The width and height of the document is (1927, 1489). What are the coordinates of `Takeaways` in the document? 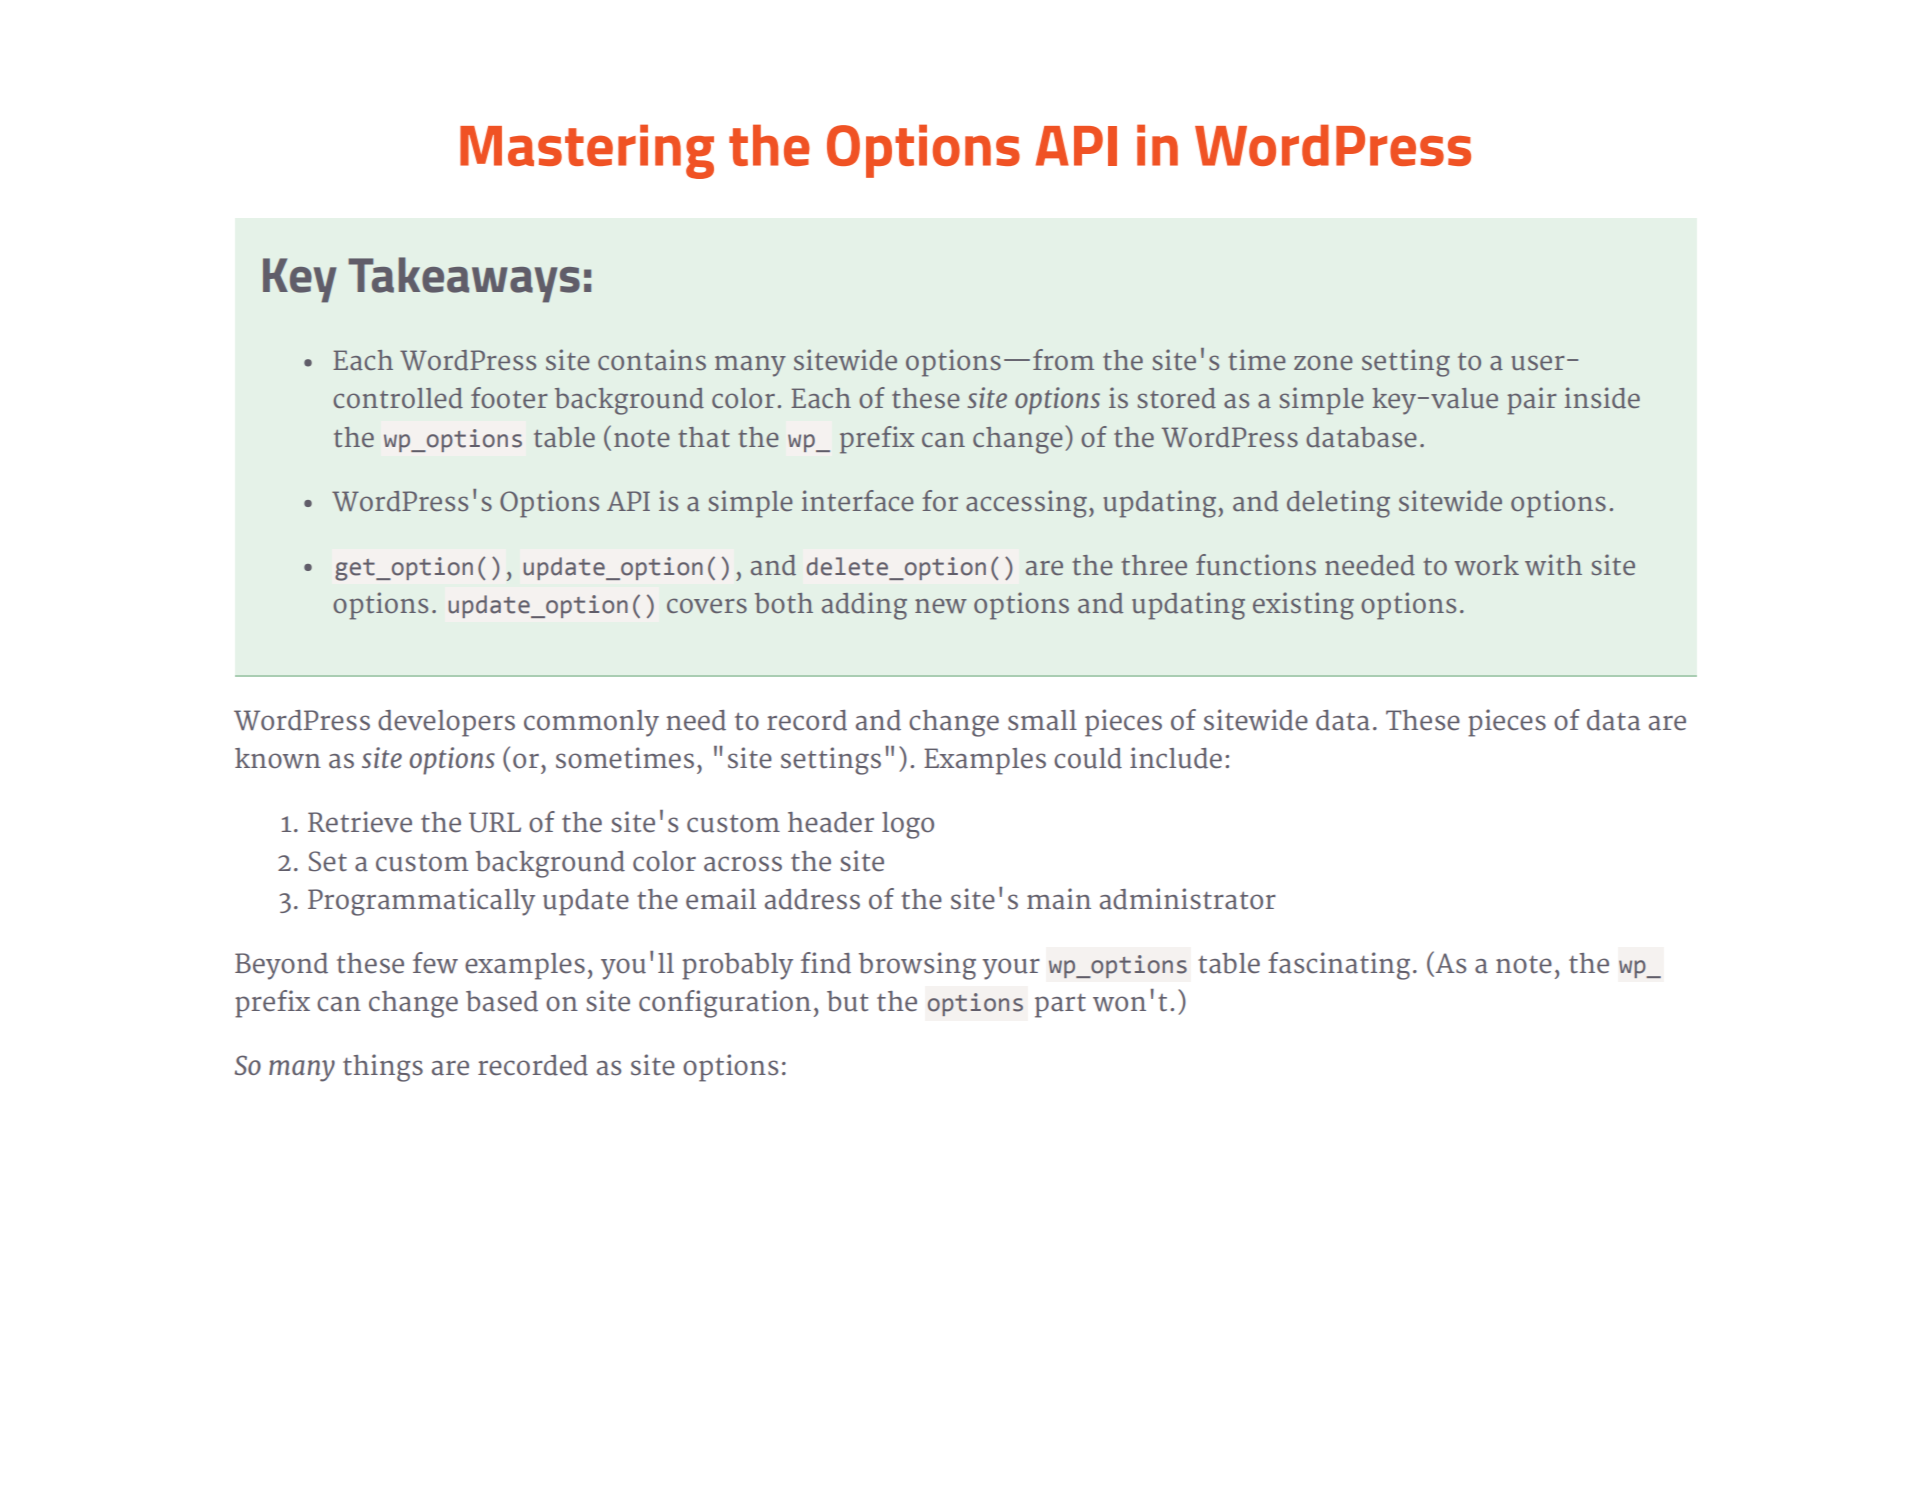 It's located at (464, 280).
